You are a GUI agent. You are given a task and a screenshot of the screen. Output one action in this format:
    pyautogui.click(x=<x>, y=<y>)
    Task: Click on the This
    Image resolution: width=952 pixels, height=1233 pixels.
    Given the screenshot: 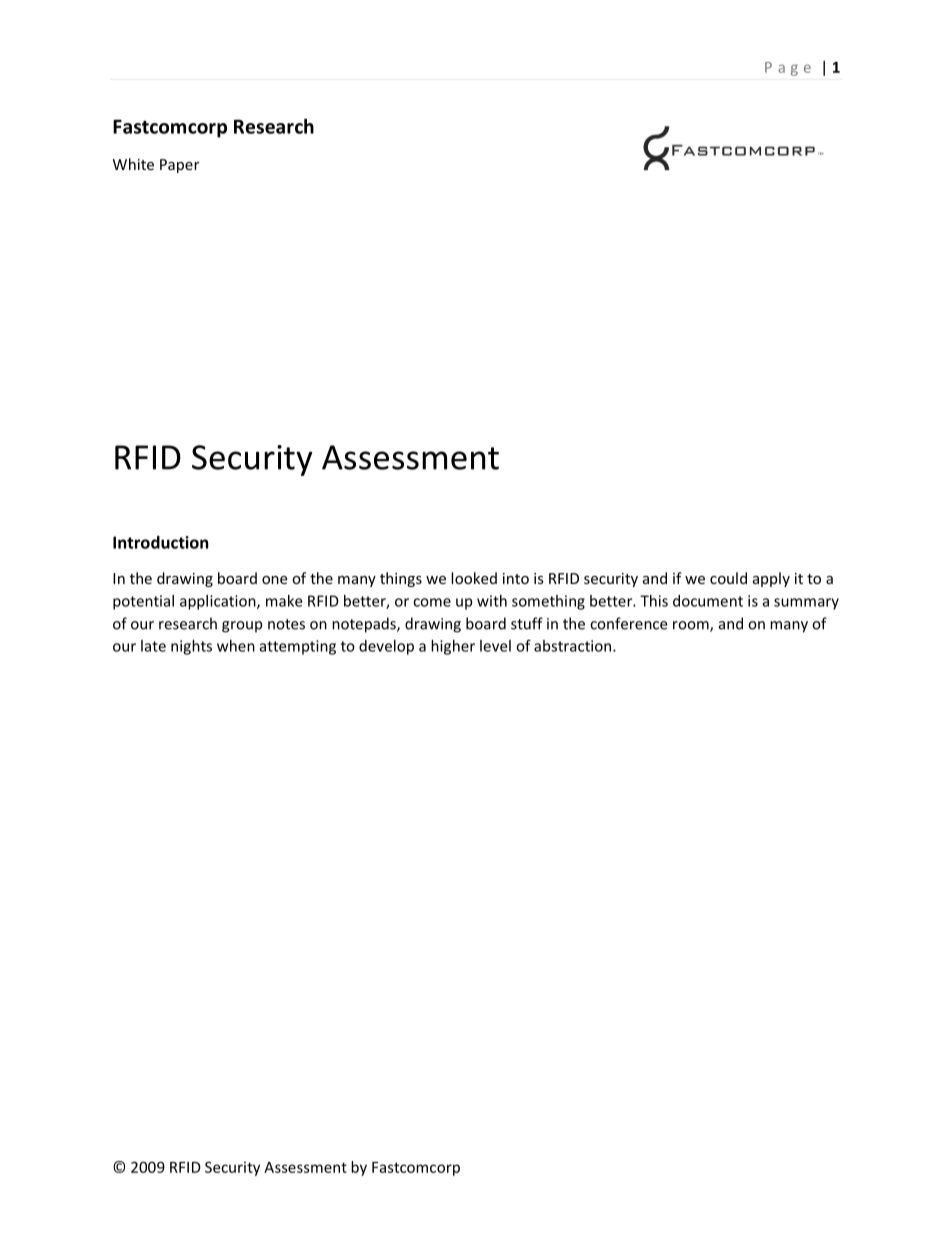 What is the action you would take?
    pyautogui.click(x=654, y=601)
